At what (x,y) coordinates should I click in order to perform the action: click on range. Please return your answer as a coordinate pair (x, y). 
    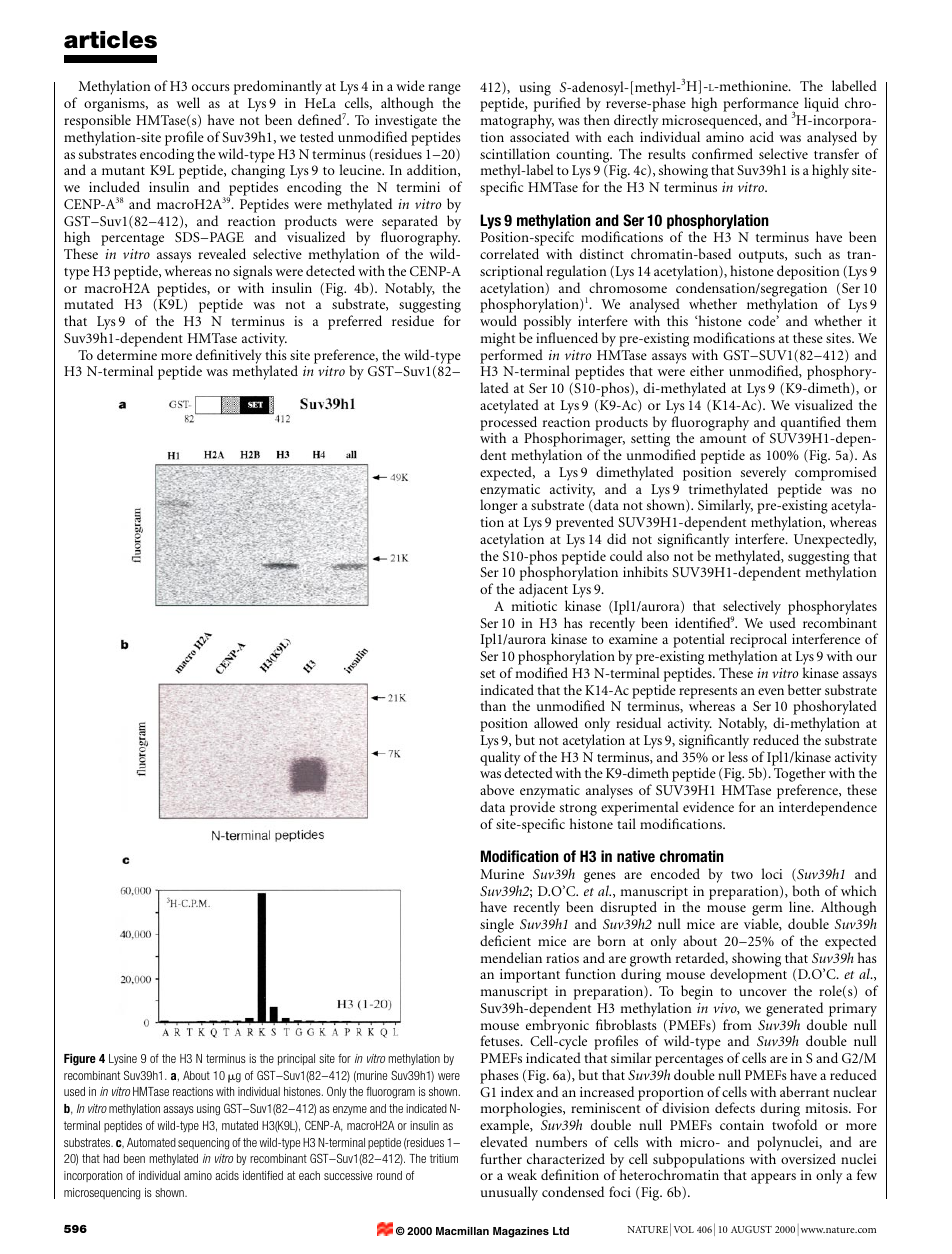
    Looking at the image, I should click on (444, 91).
